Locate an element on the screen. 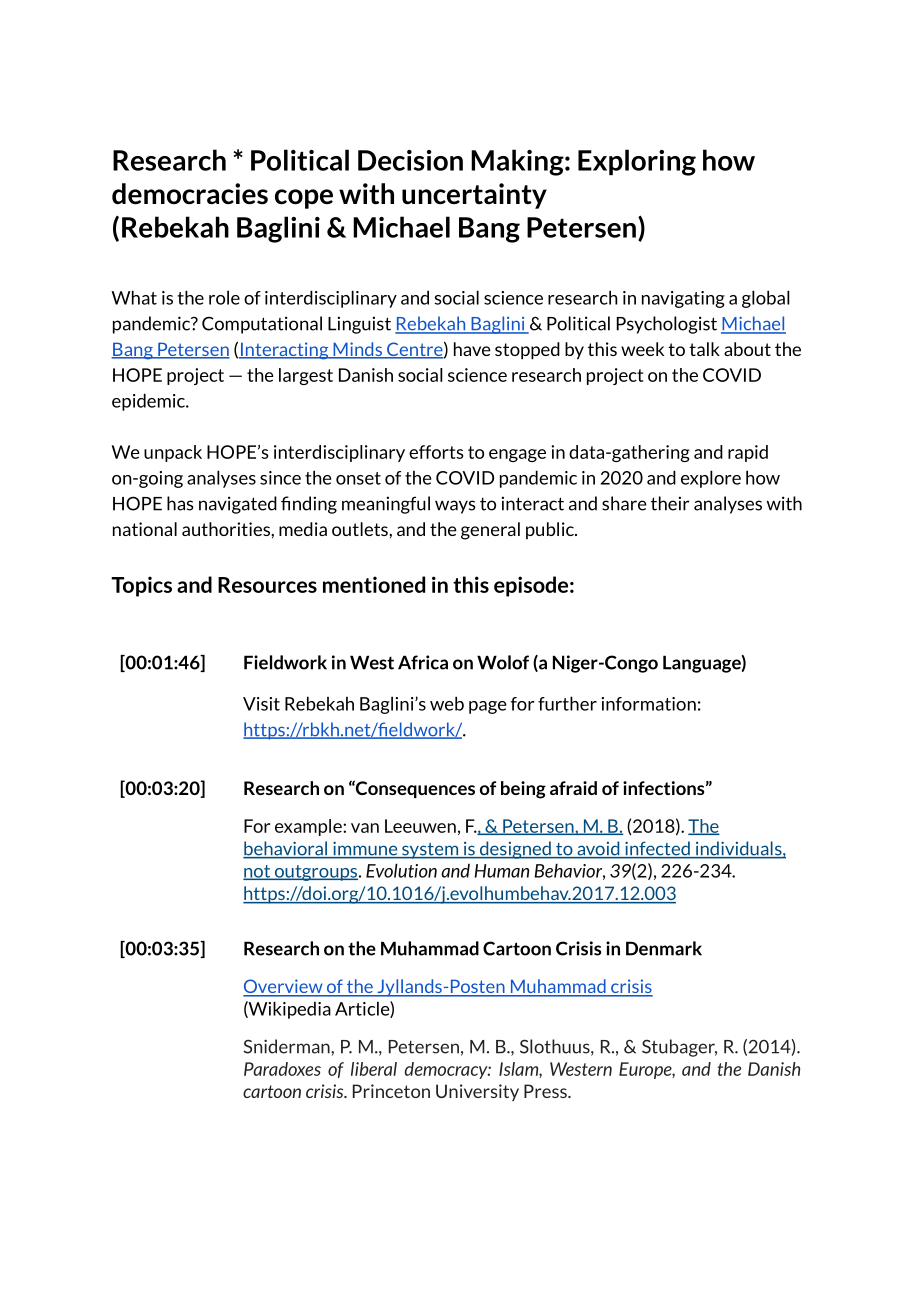 This screenshot has width=924, height=1307. democracies is located at coordinates (190, 193).
